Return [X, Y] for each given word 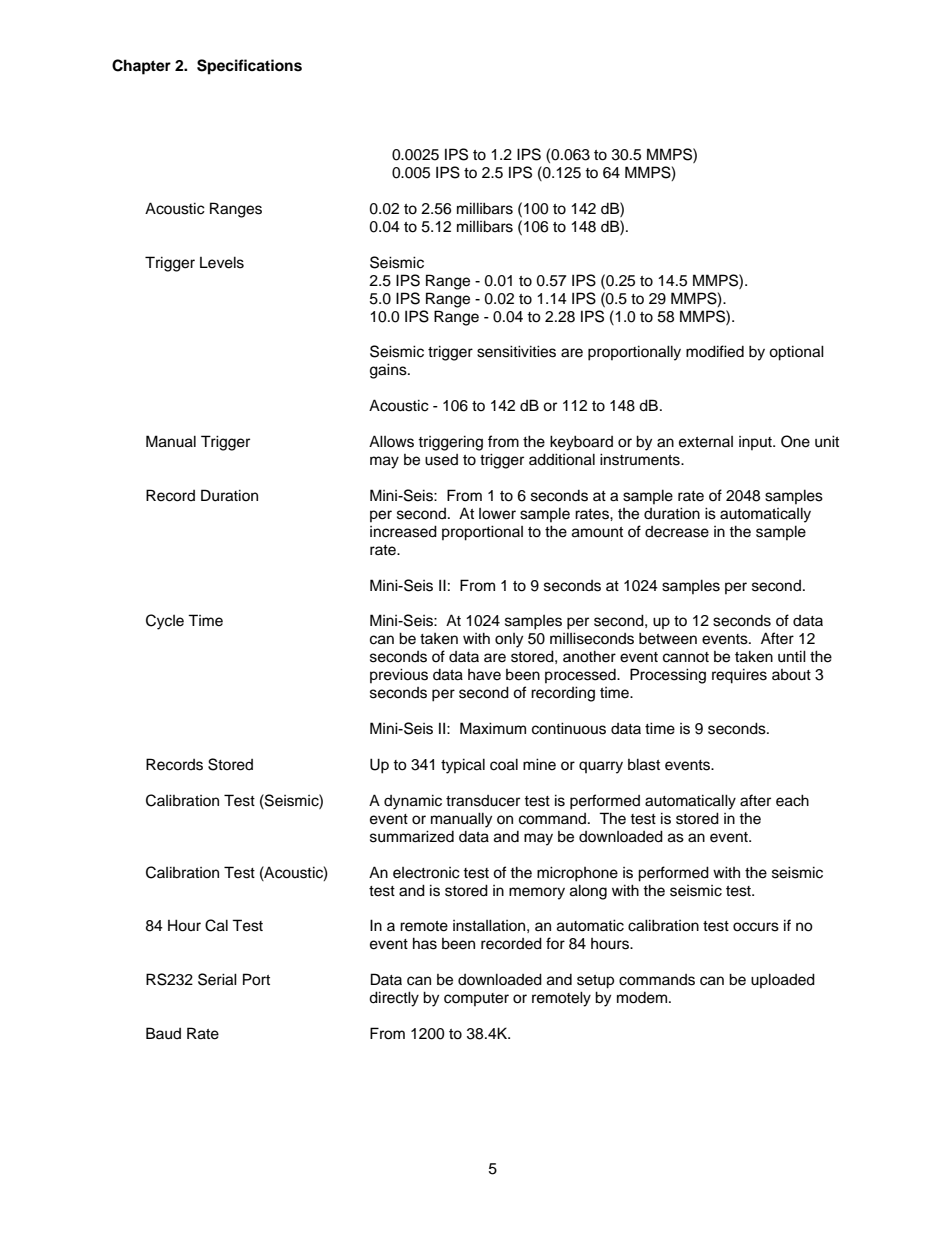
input [756, 443]
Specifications [249, 67]
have [484, 675]
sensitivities [516, 351]
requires [739, 676]
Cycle [165, 622]
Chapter [141, 67]
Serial [217, 979]
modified [715, 351]
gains [389, 371]
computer [476, 999]
